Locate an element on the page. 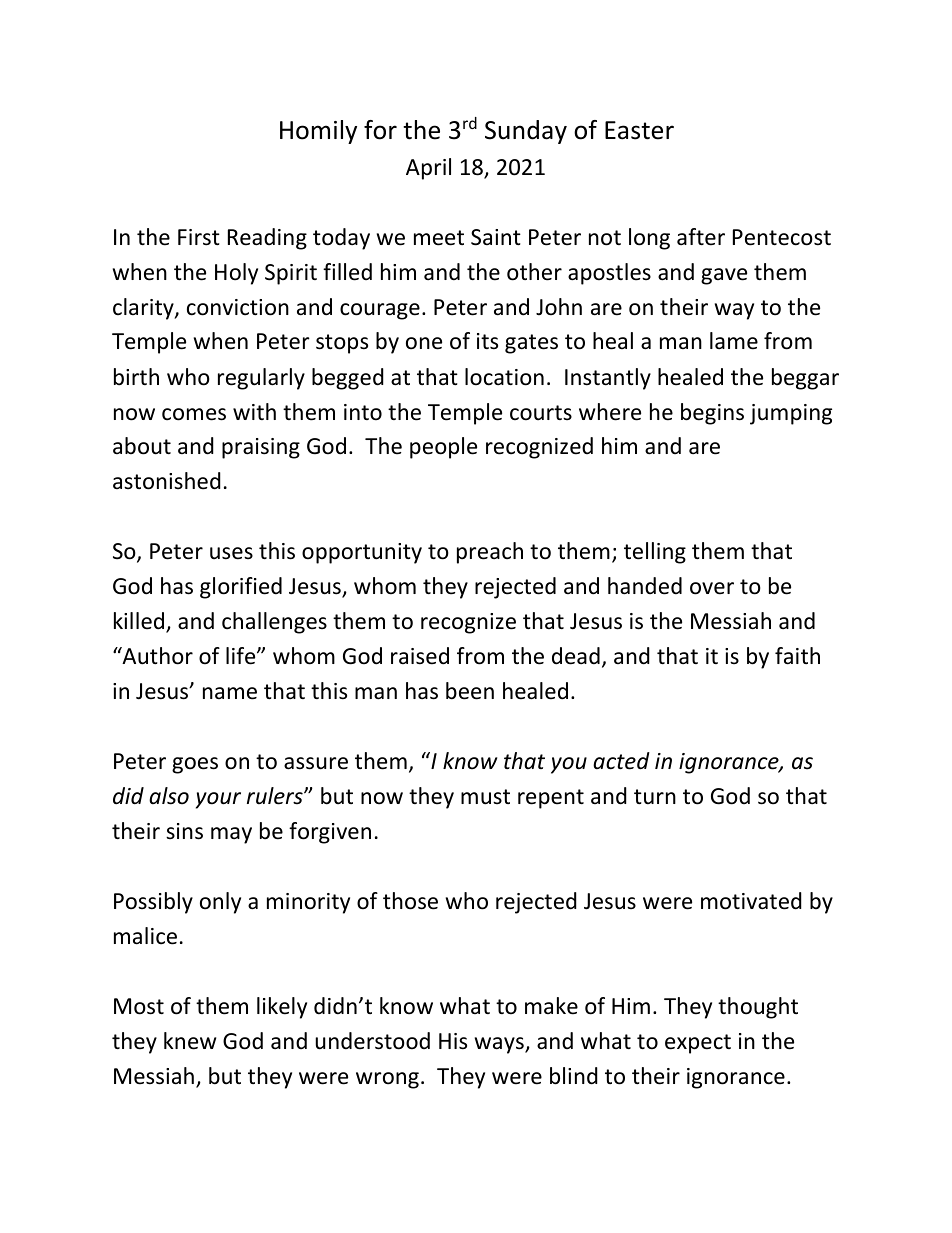 The width and height of the page is (952, 1233). Homily is located at coordinates (318, 132).
